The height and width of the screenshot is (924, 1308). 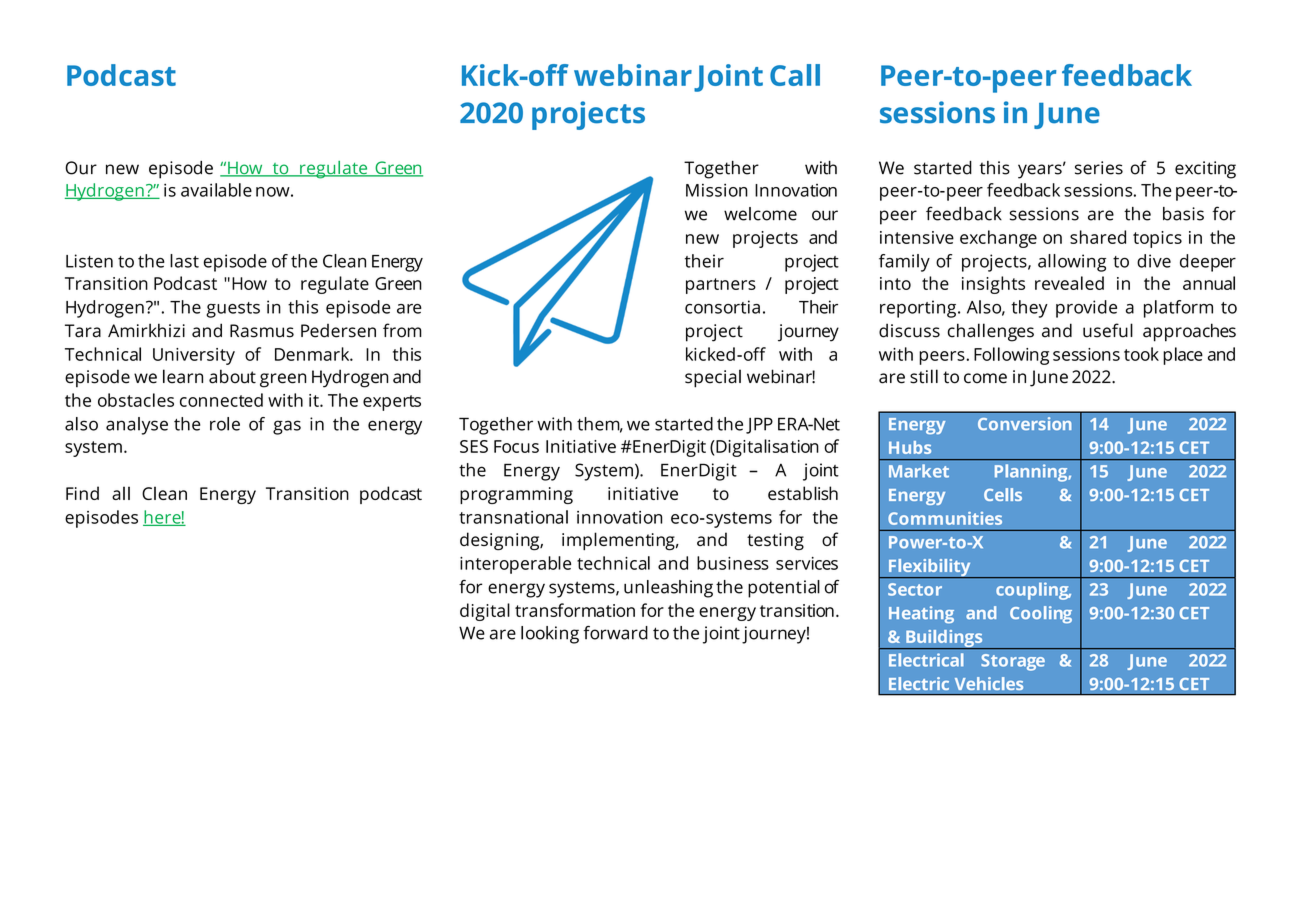 What do you see at coordinates (216, 190) in the screenshot?
I see `available` at bounding box center [216, 190].
